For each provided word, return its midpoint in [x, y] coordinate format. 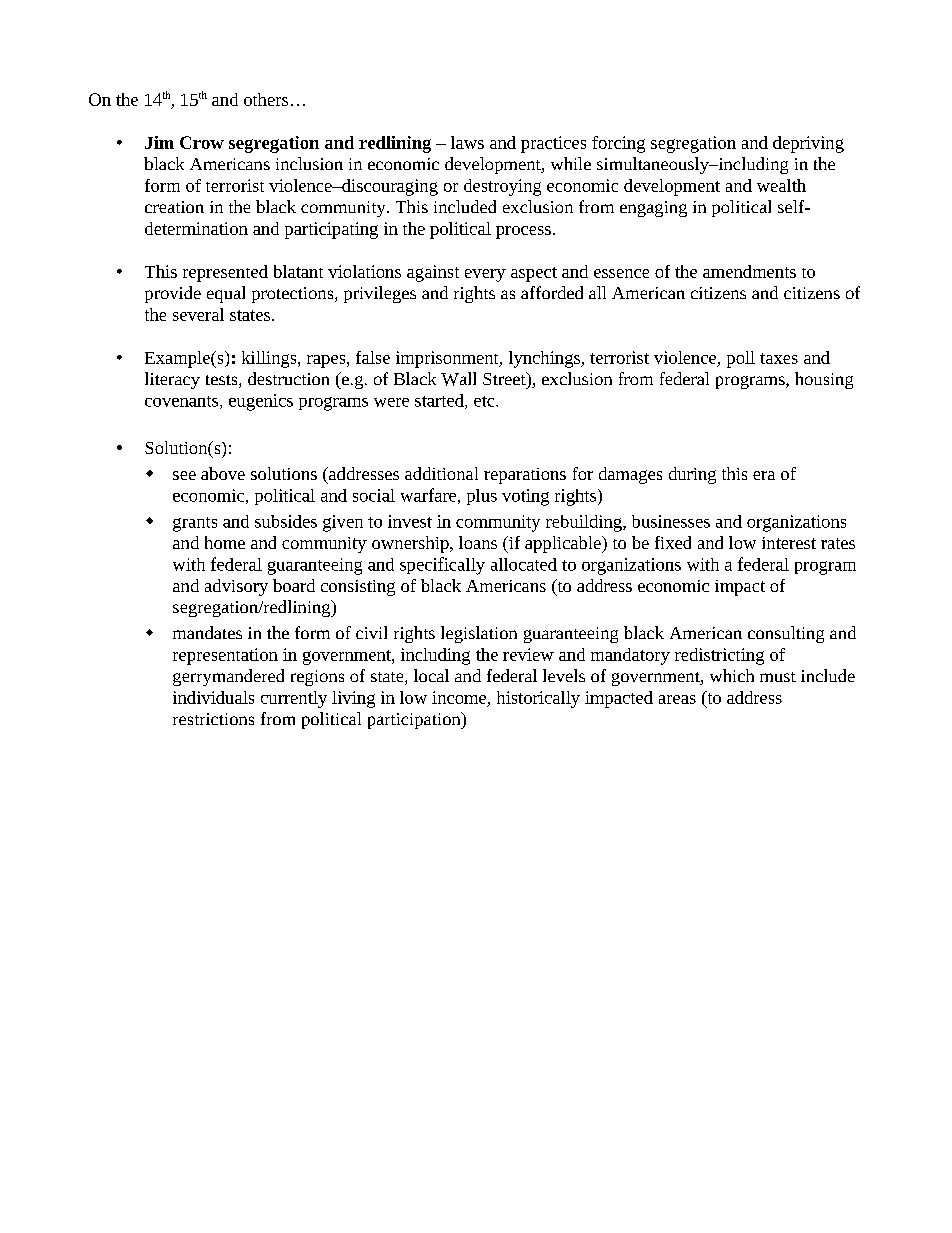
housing [824, 380]
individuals [213, 697]
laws [467, 142]
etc [485, 401]
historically [538, 699]
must [778, 677]
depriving [808, 144]
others [266, 99]
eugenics [261, 402]
